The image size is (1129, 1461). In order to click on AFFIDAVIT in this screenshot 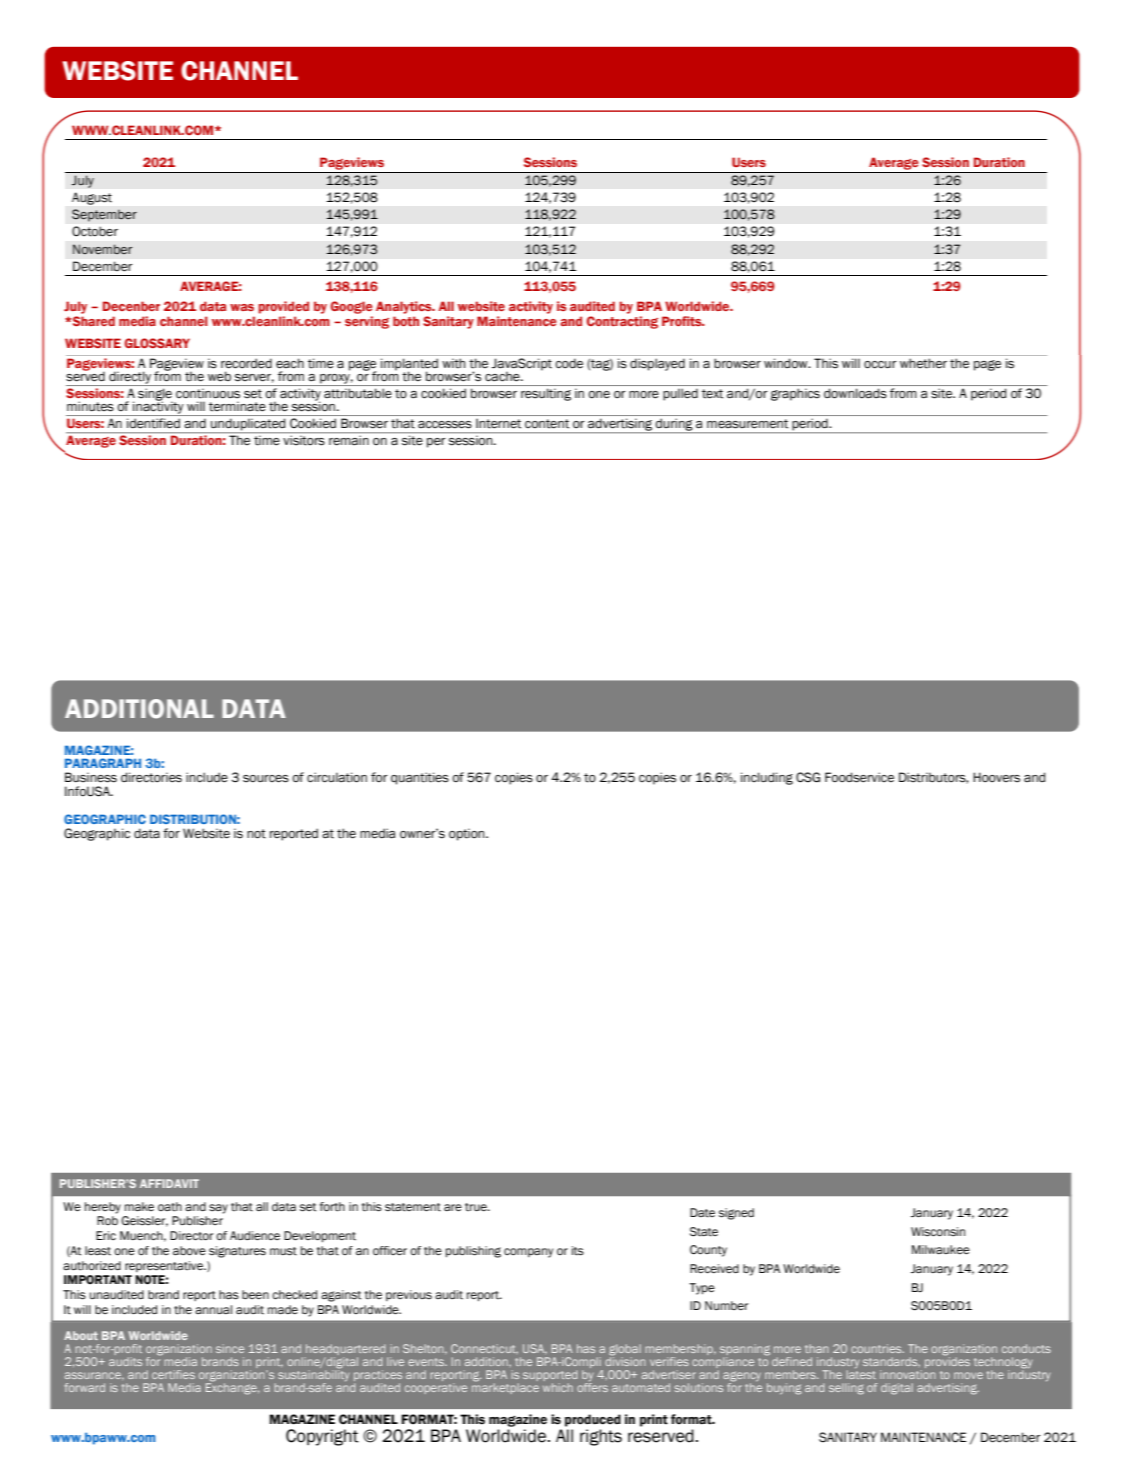, I will do `click(169, 1183)`.
